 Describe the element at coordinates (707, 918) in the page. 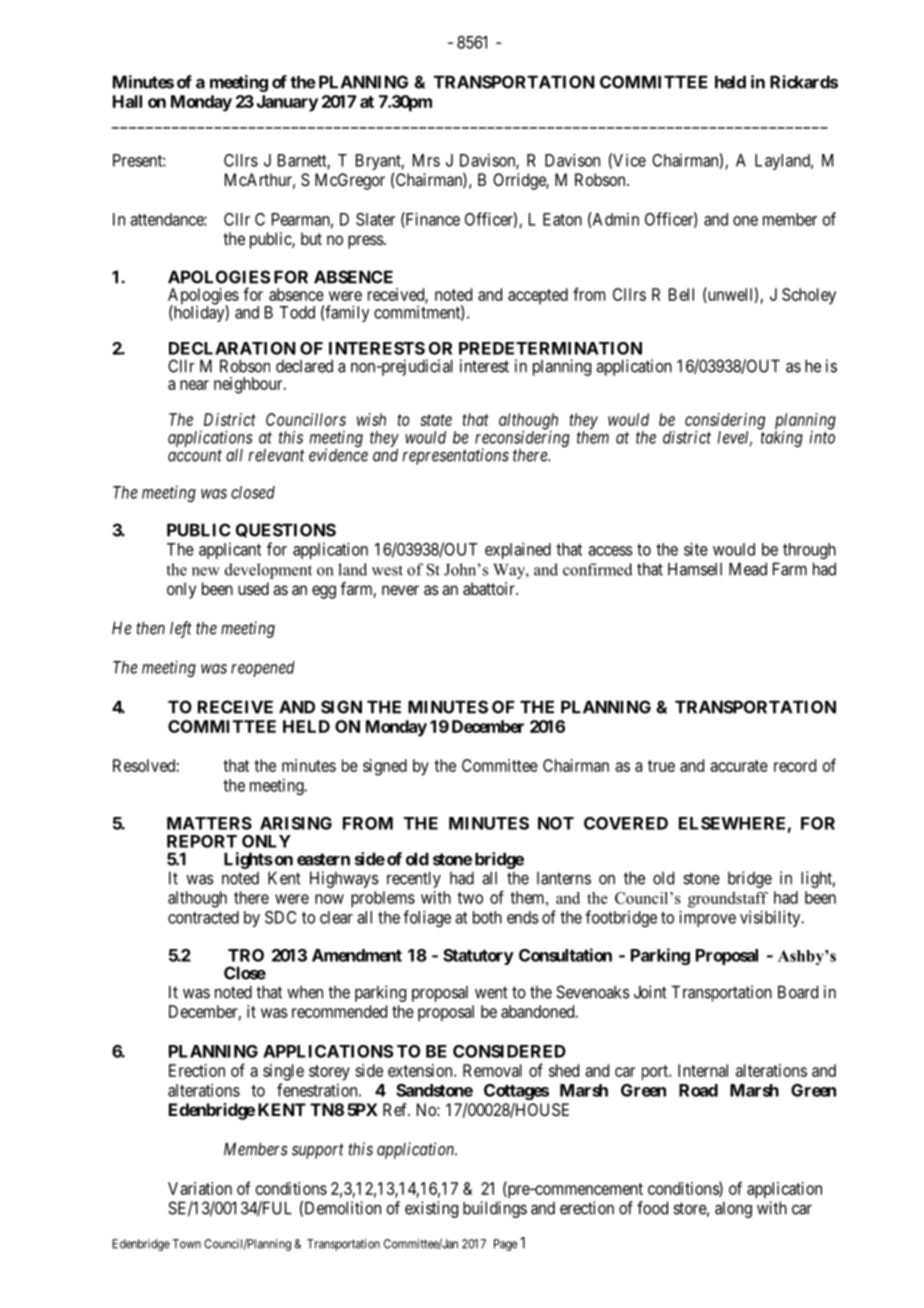

I see `improve` at that location.
